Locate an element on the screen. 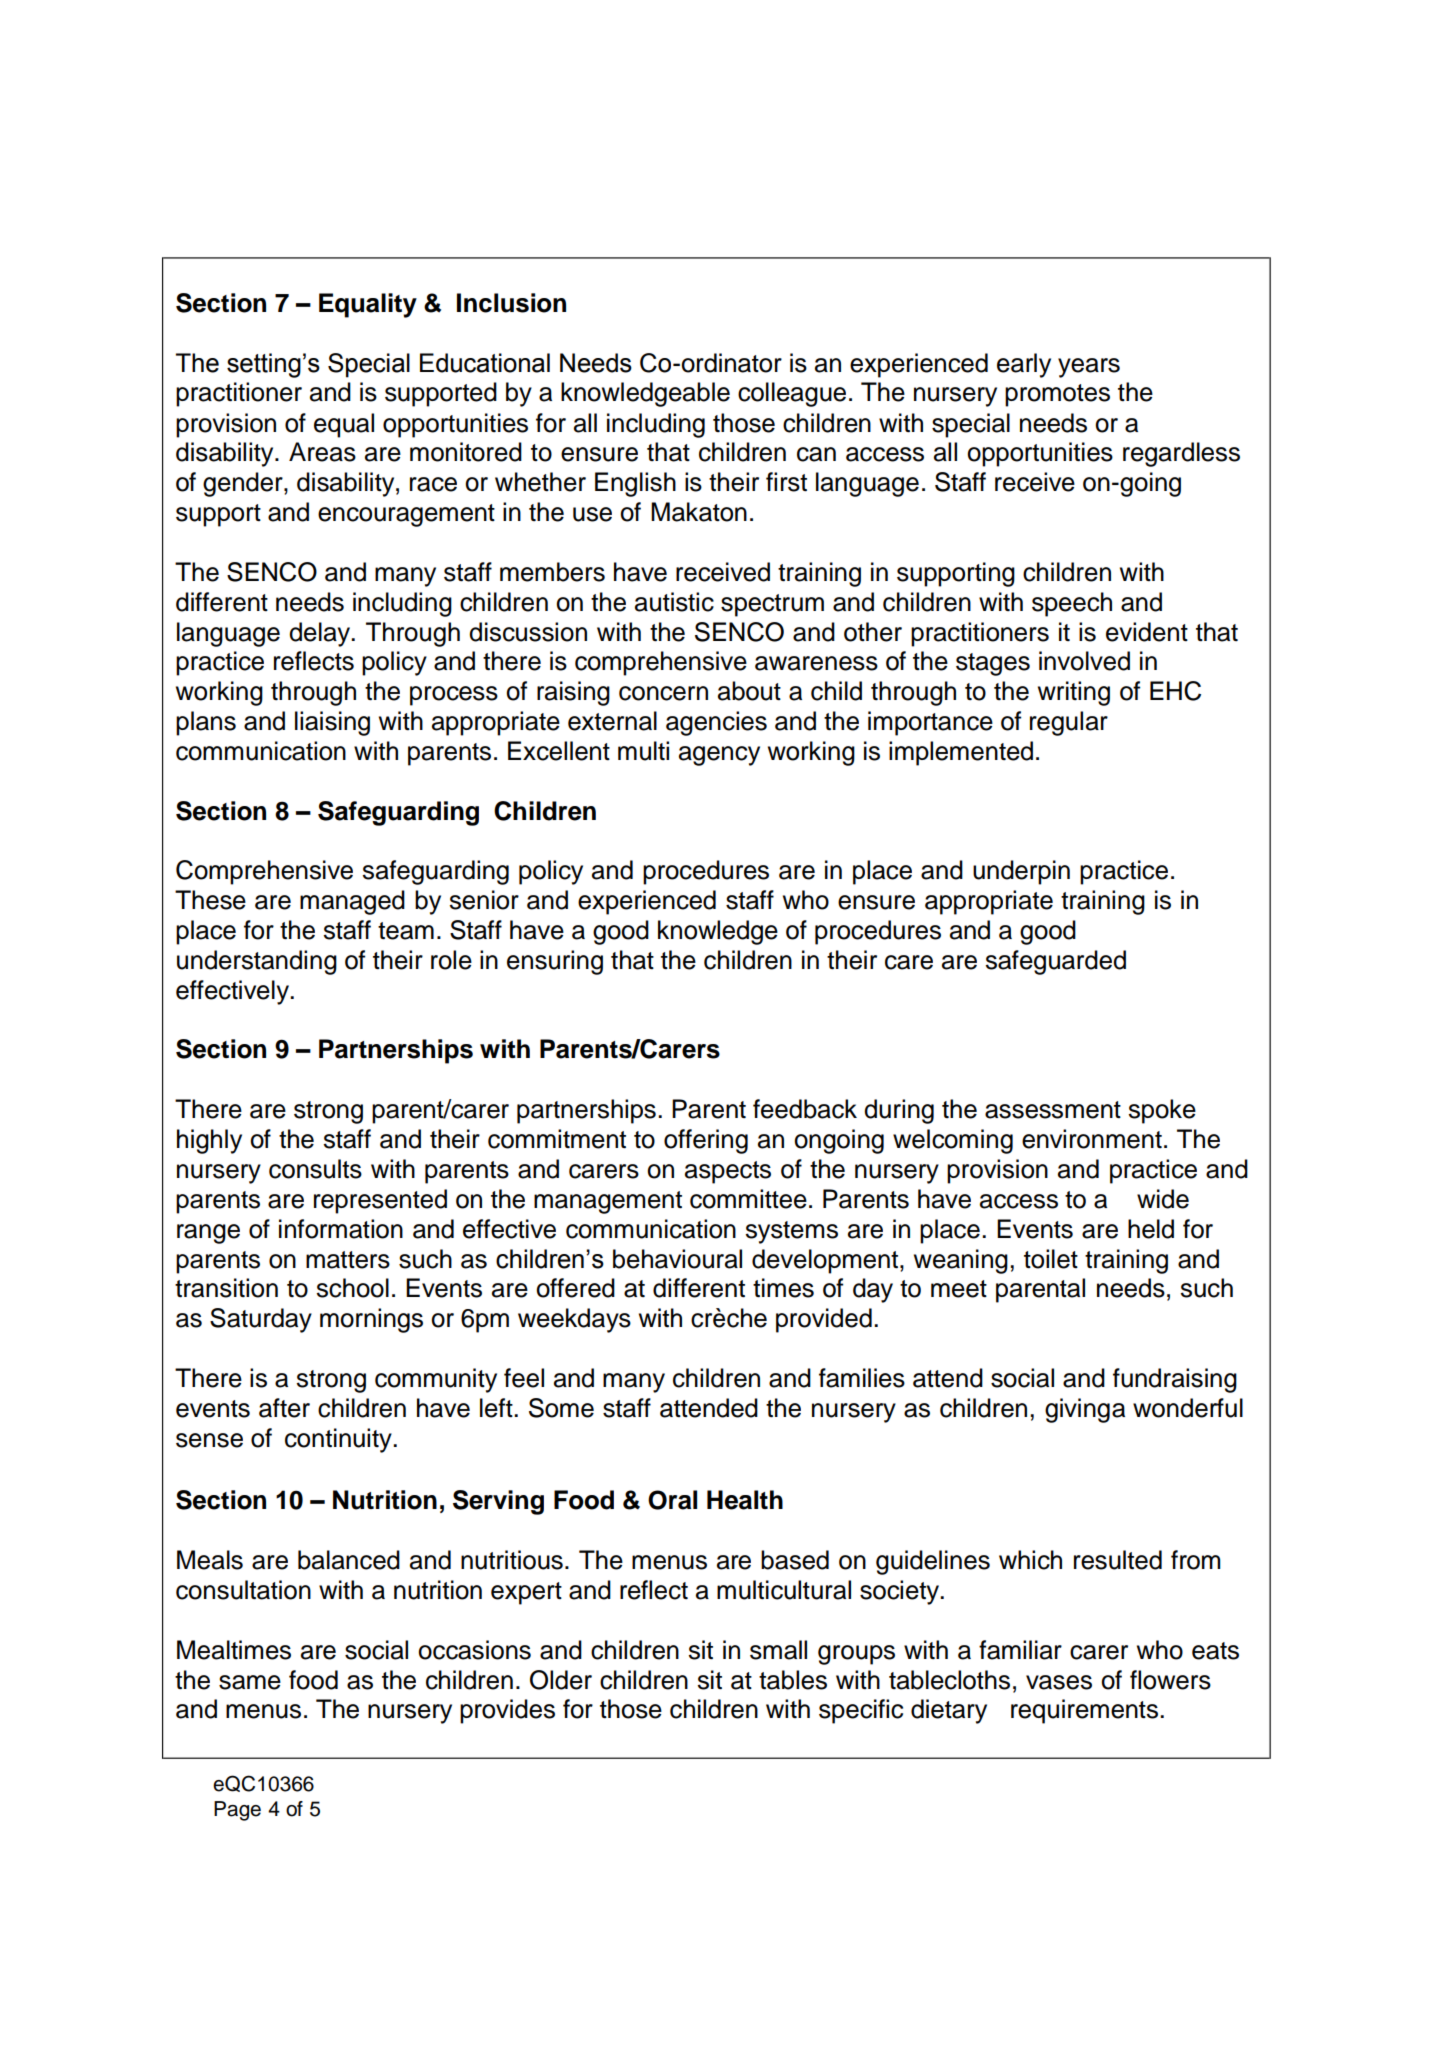  colleague is located at coordinates (792, 394).
